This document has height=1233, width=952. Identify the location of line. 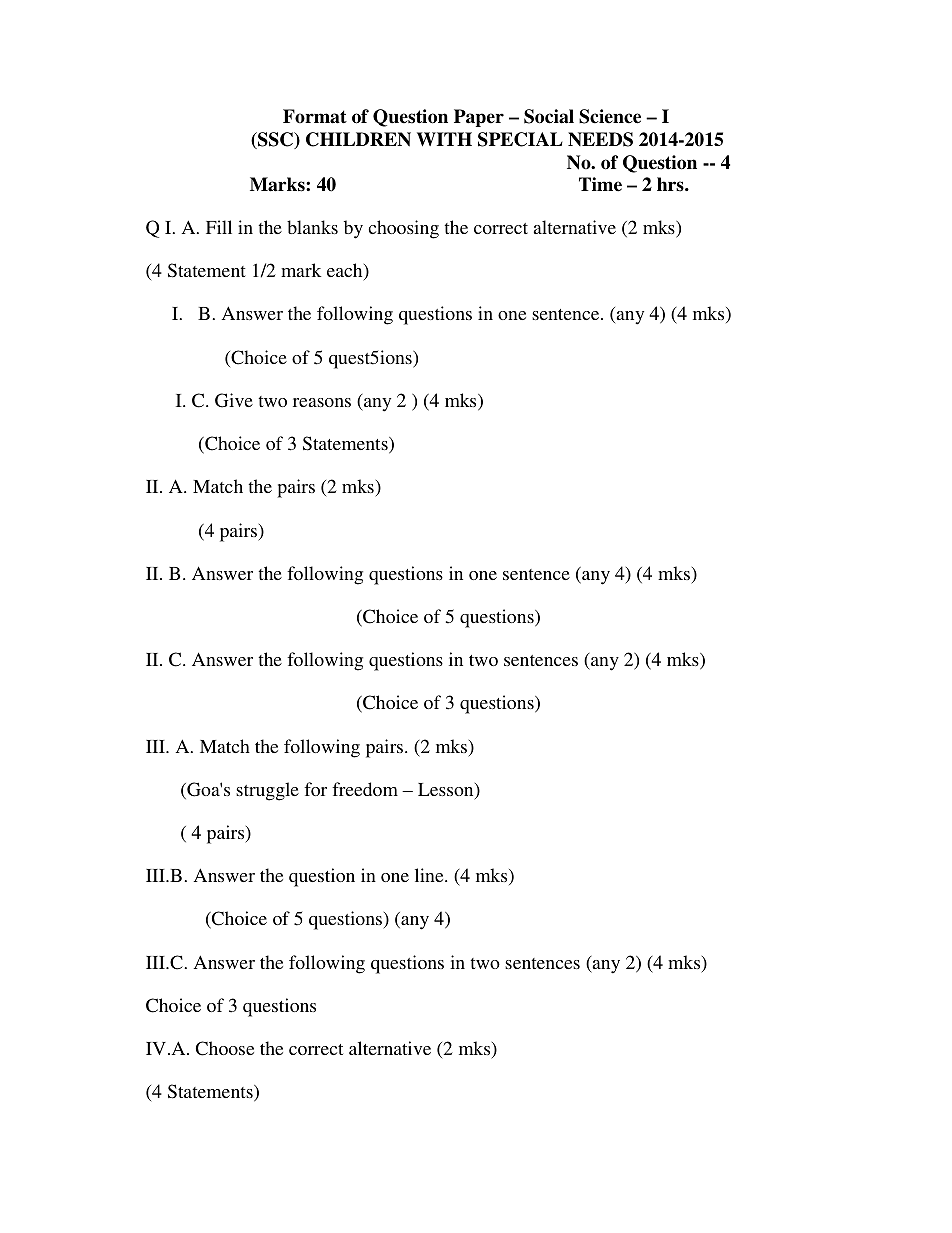
(430, 875).
